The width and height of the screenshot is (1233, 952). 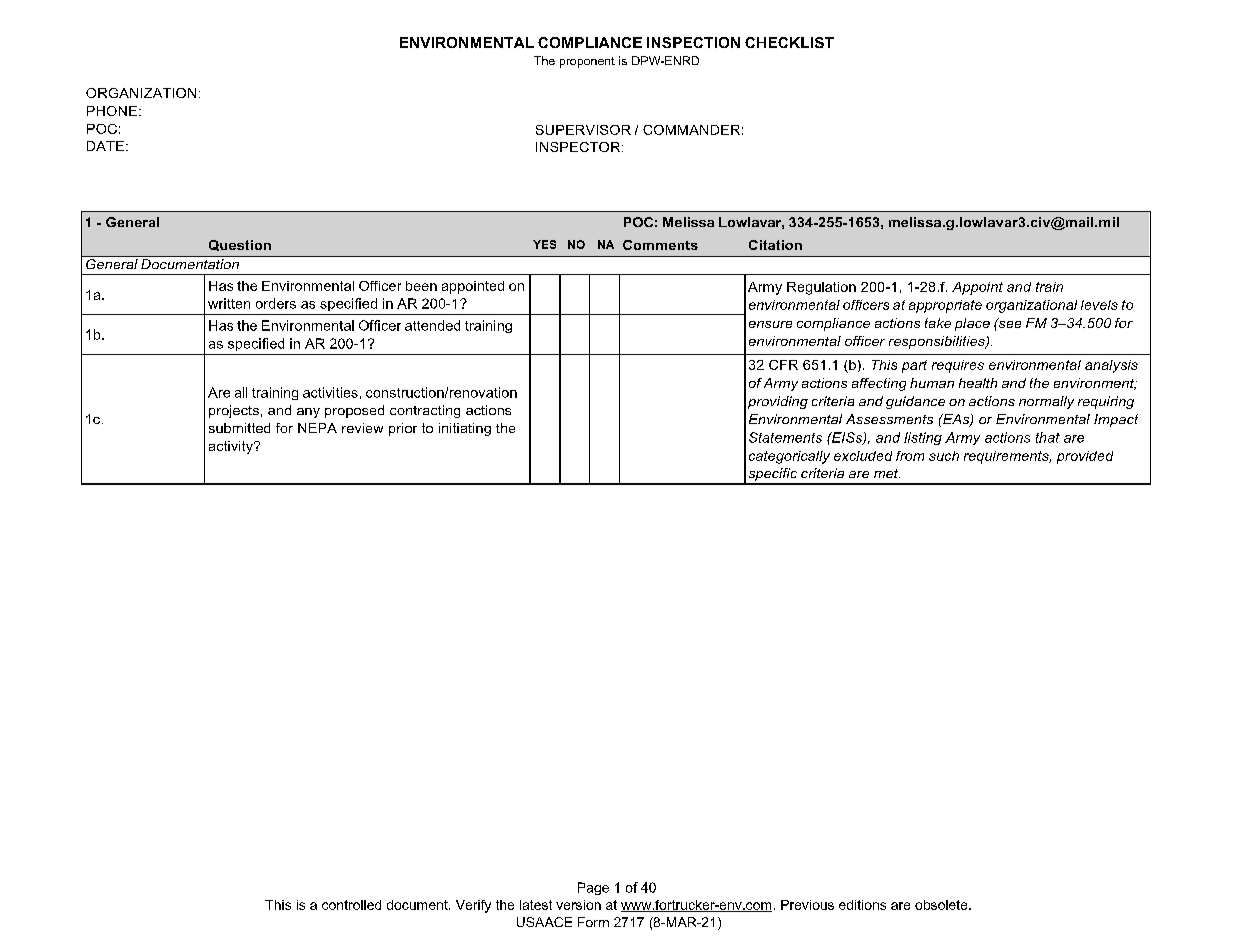 What do you see at coordinates (942, 905) in the screenshot?
I see `obsolete` at bounding box center [942, 905].
